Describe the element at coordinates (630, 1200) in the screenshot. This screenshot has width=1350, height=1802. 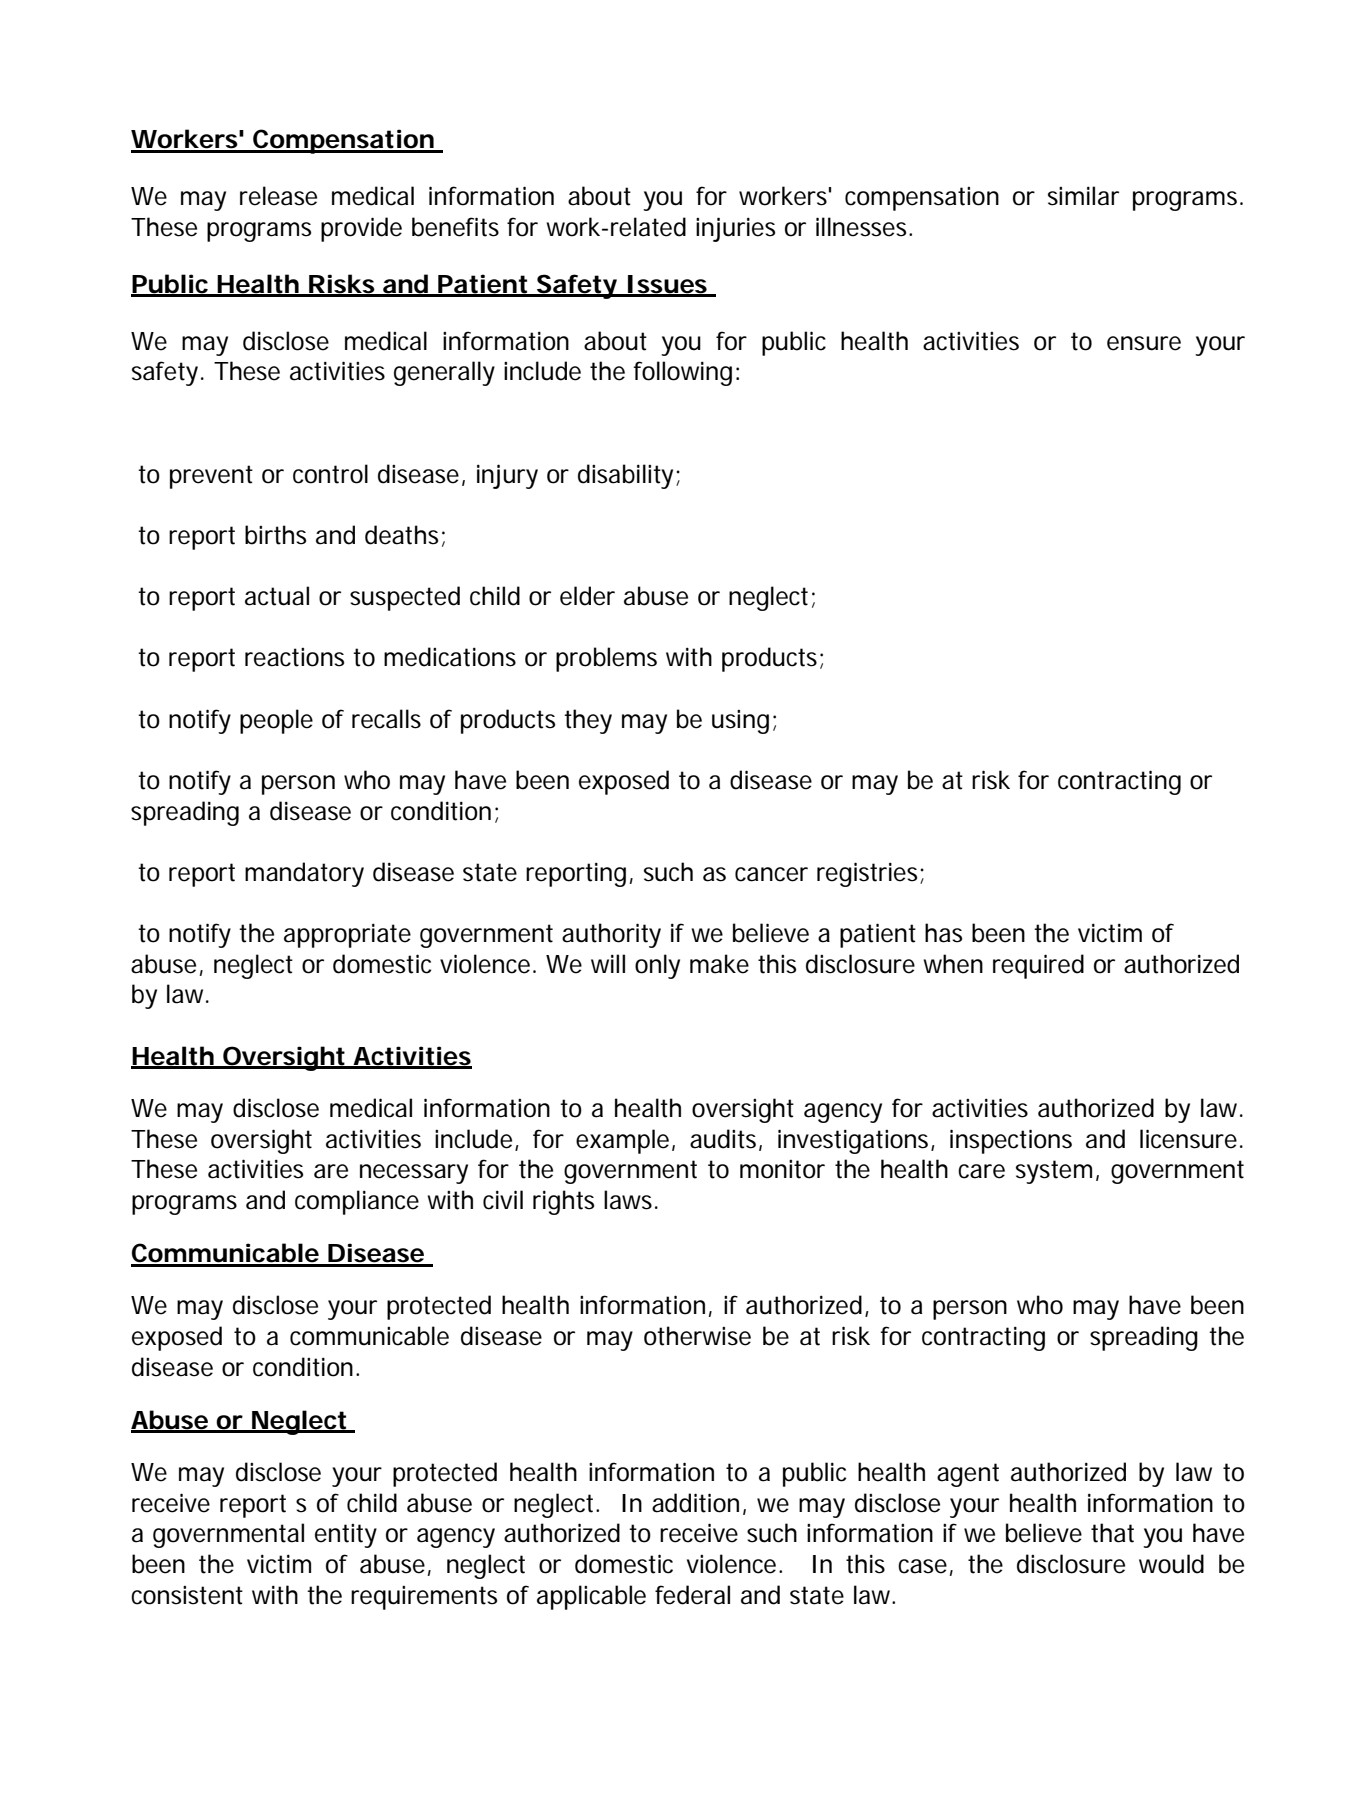
I see `laws` at that location.
